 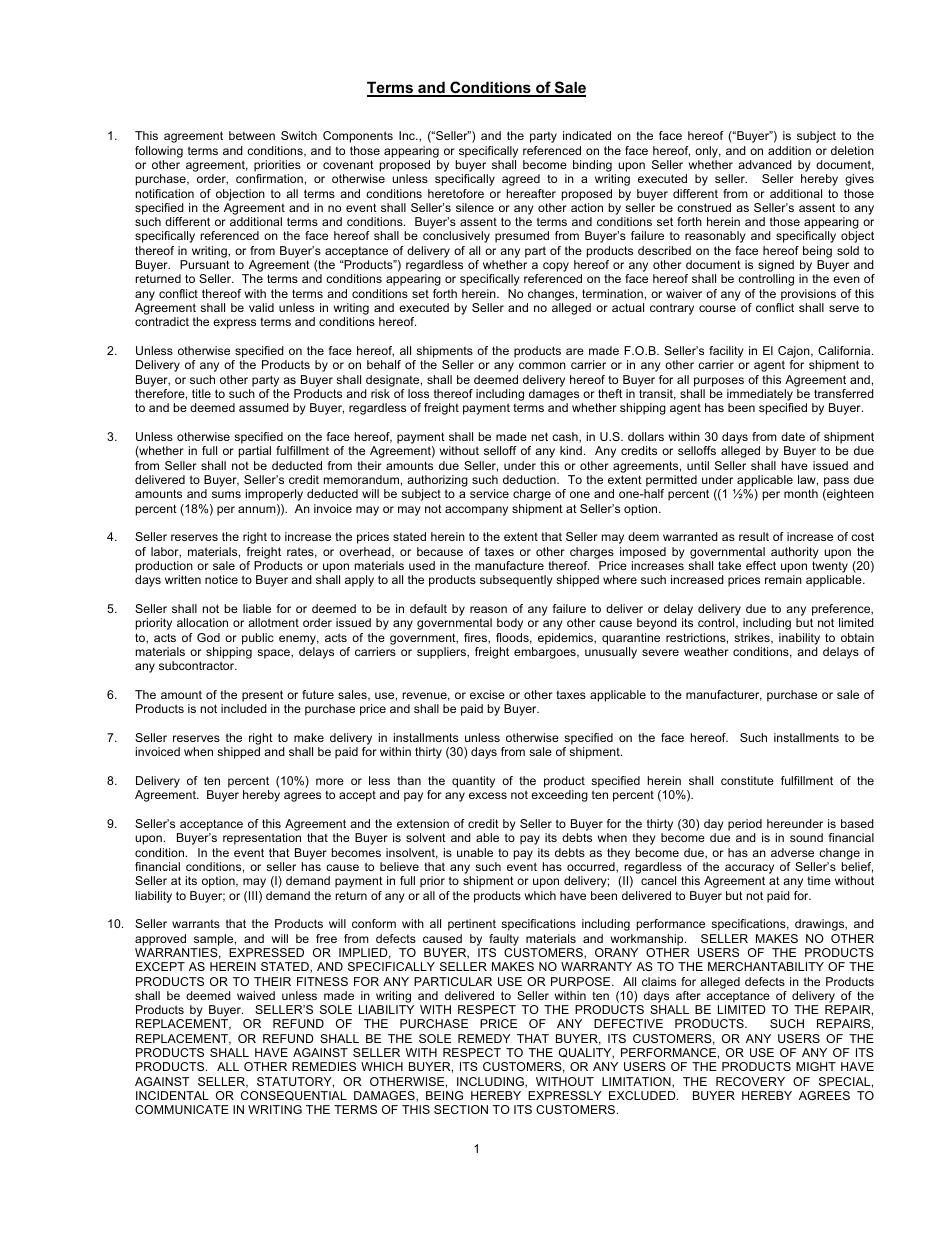 What do you see at coordinates (510, 624) in the screenshot?
I see `body` at bounding box center [510, 624].
